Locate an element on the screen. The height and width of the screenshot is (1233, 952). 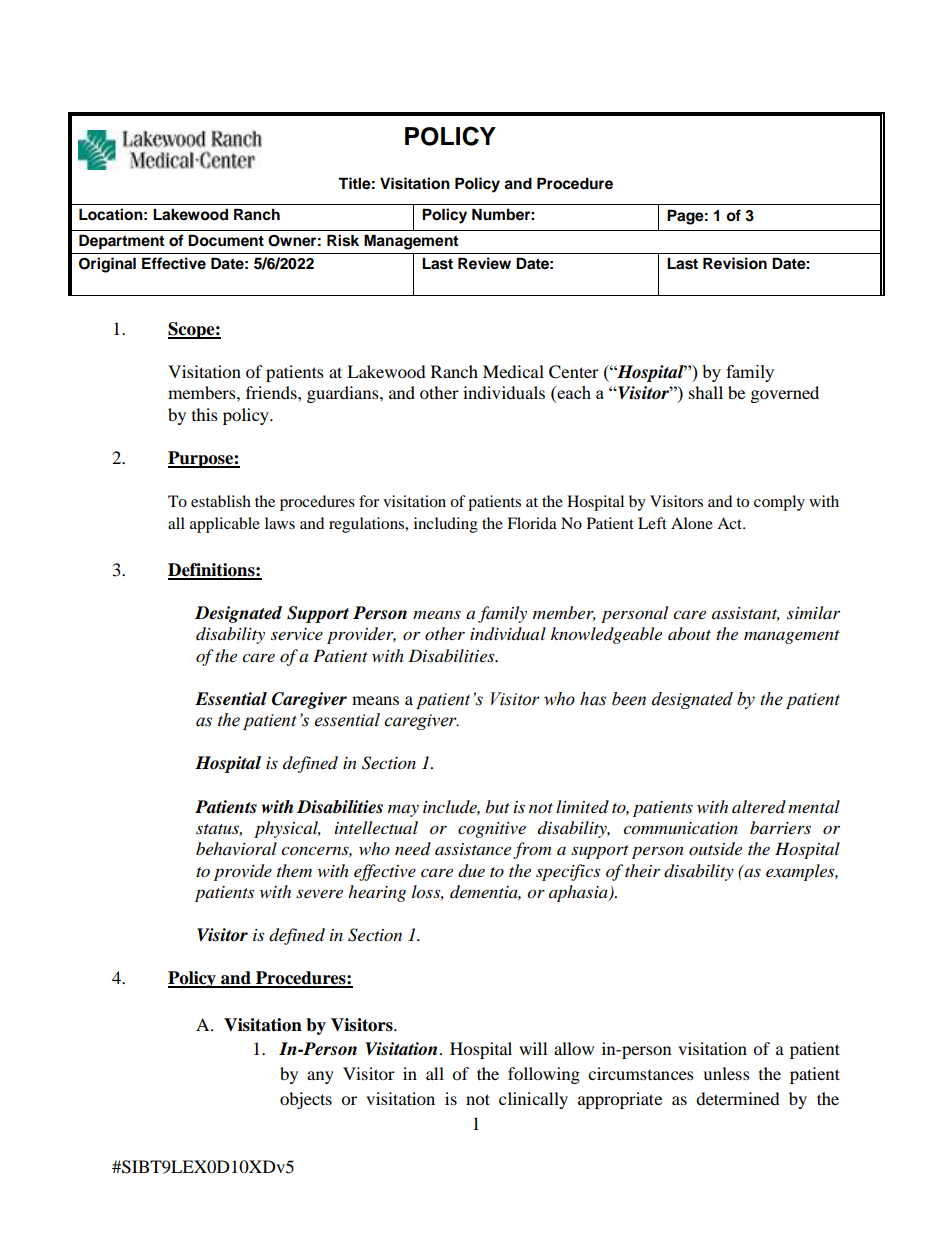
altered is located at coordinates (759, 806).
